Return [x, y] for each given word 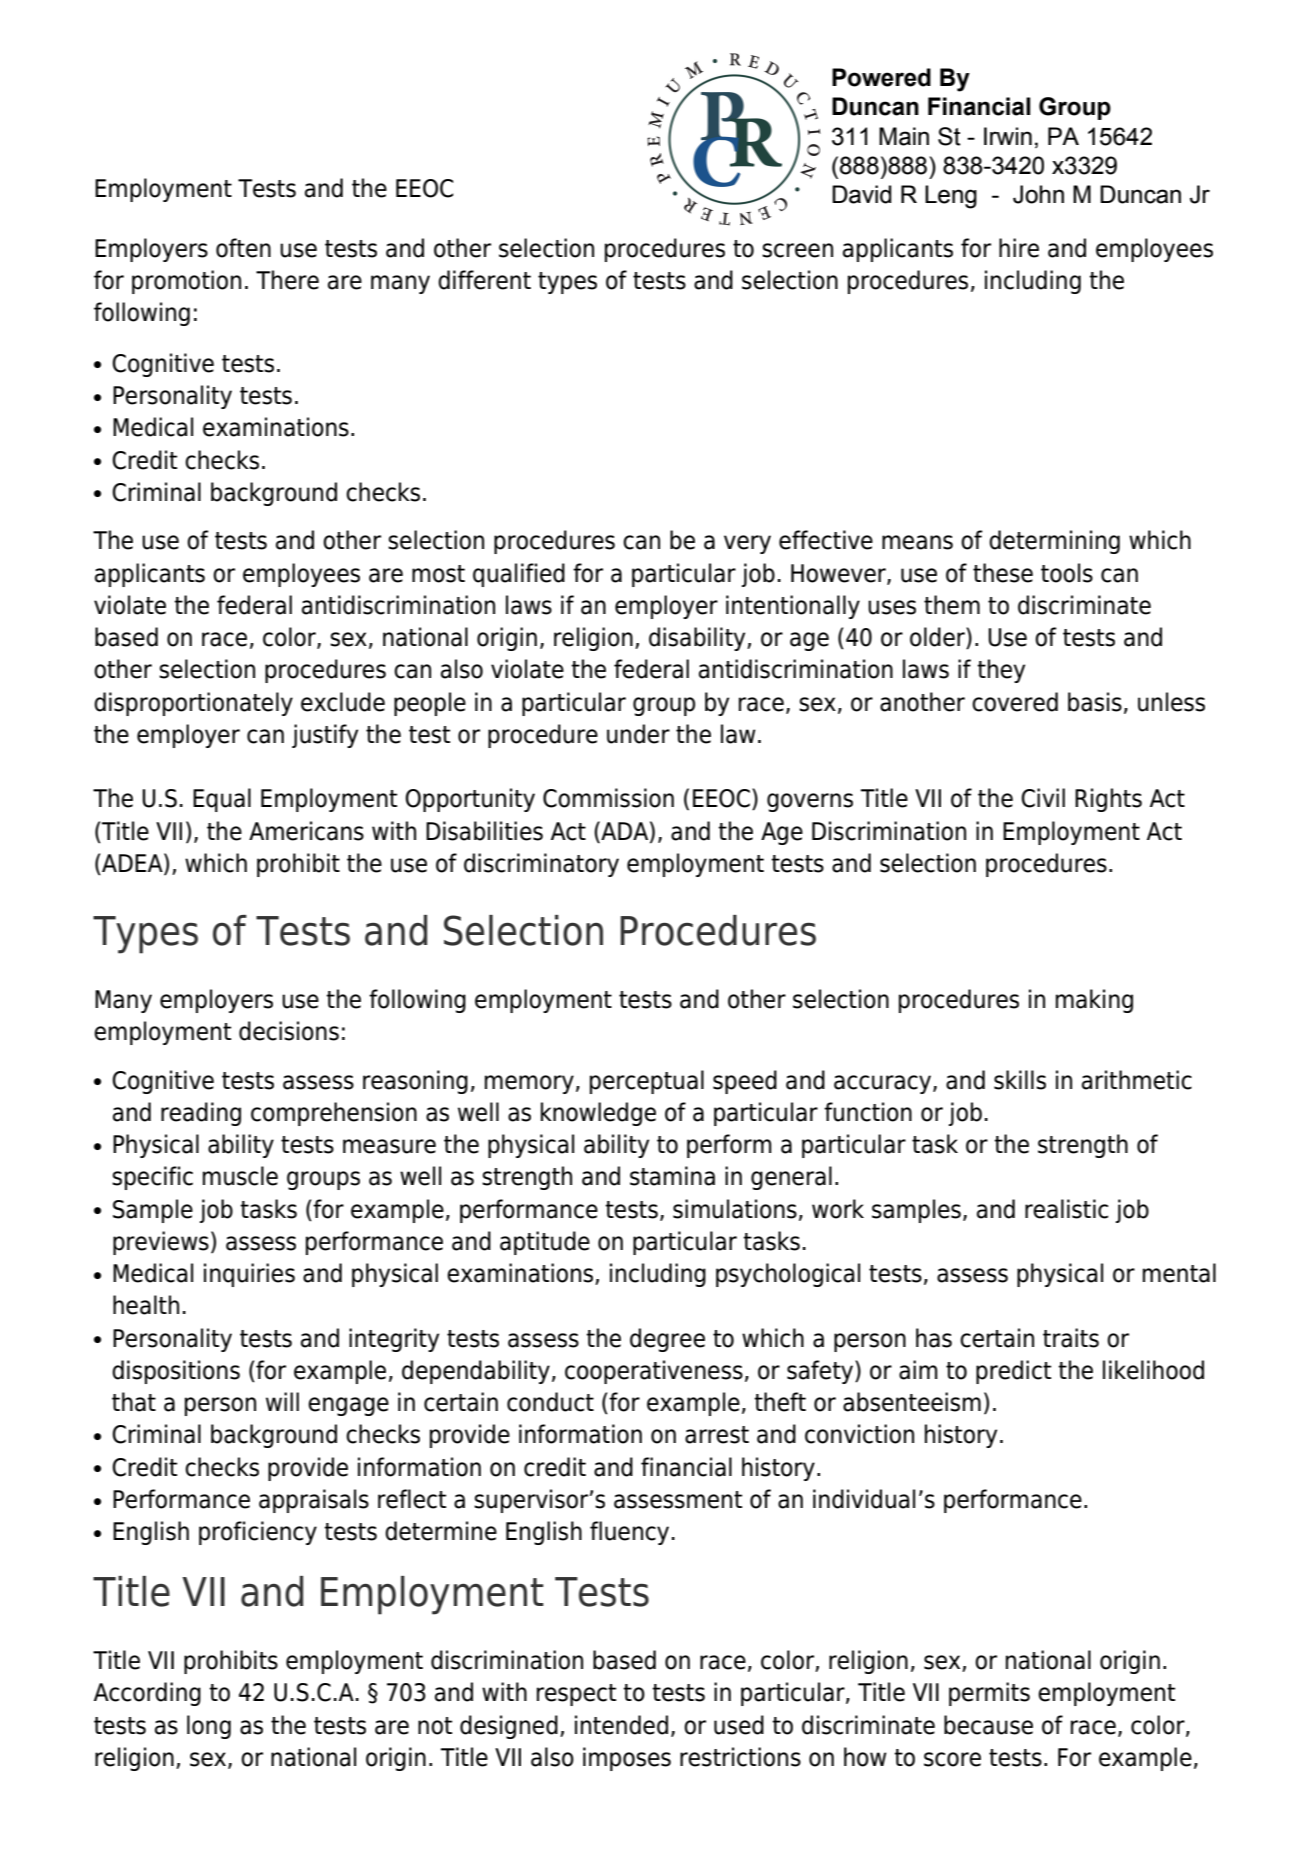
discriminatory [541, 865]
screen [797, 250]
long [209, 1727]
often [243, 248]
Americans [306, 831]
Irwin [1008, 136]
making [1094, 1001]
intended [621, 1725]
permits [989, 1694]
